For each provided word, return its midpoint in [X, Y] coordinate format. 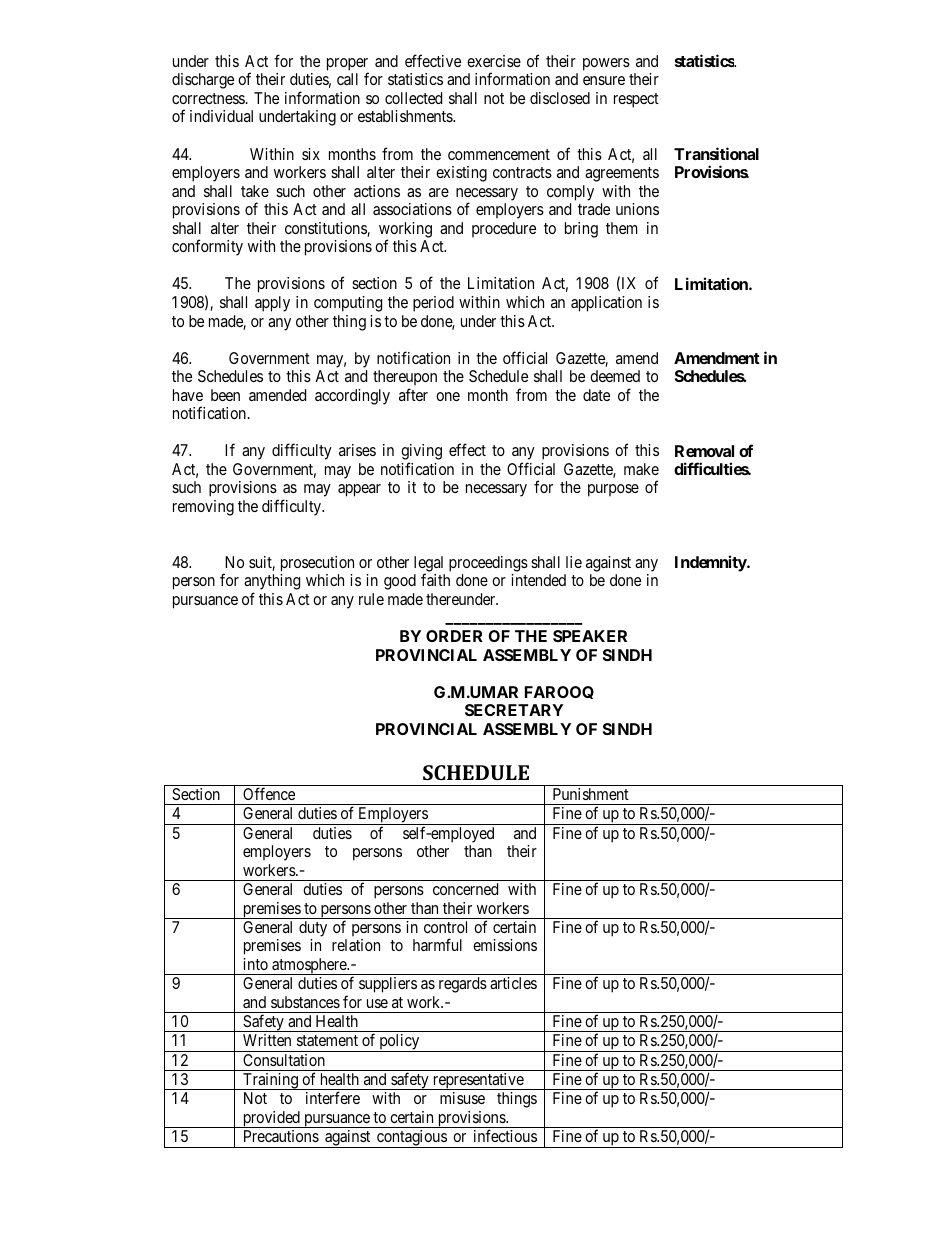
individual [221, 116]
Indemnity [711, 563]
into [255, 964]
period [433, 304]
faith [435, 579]
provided [271, 1119]
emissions [505, 945]
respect [636, 100]
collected [413, 98]
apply [272, 304]
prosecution [317, 564]
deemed [615, 376]
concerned [465, 889]
